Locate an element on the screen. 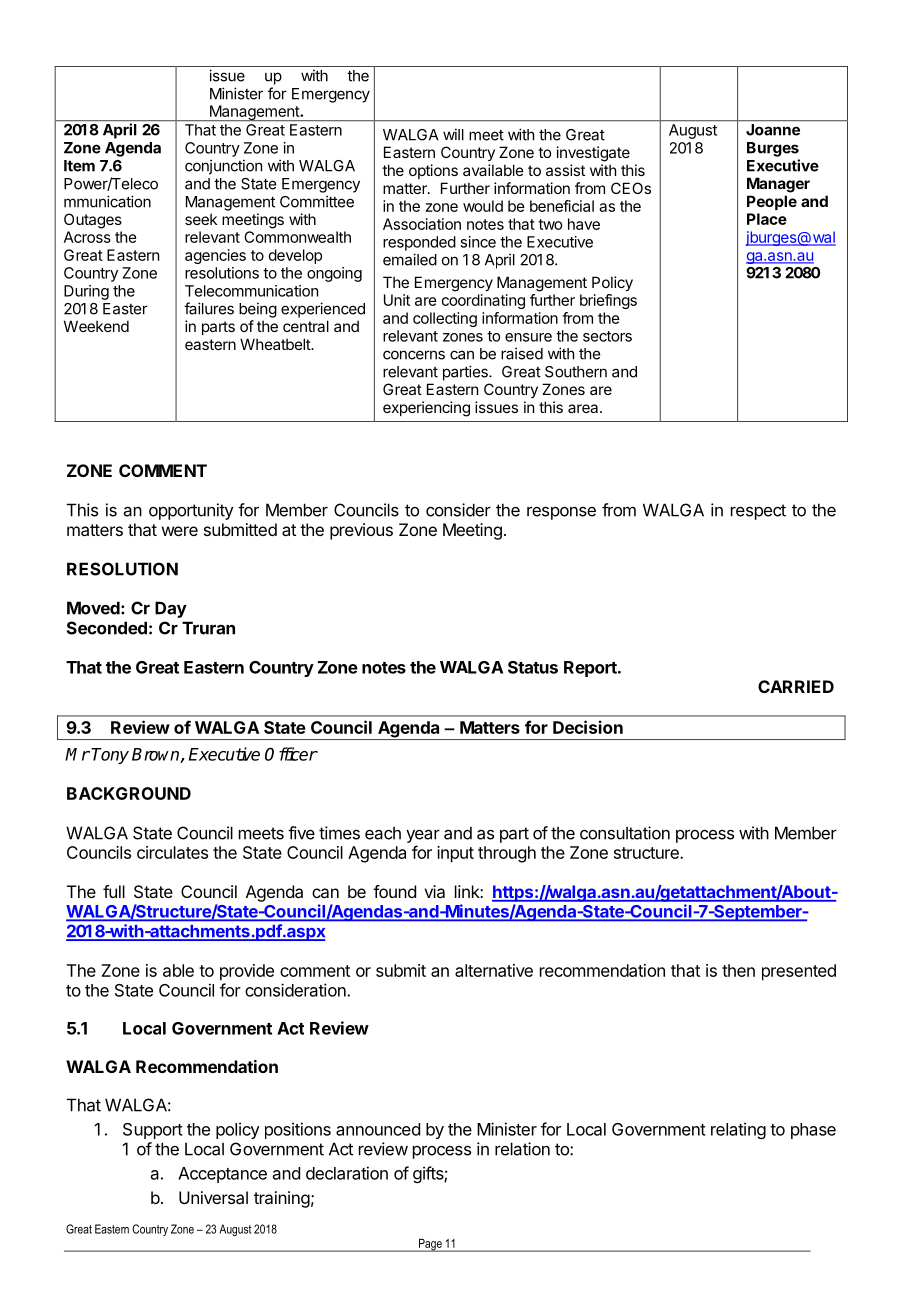 The width and height of the screenshot is (924, 1308). Universal is located at coordinates (213, 1197).
